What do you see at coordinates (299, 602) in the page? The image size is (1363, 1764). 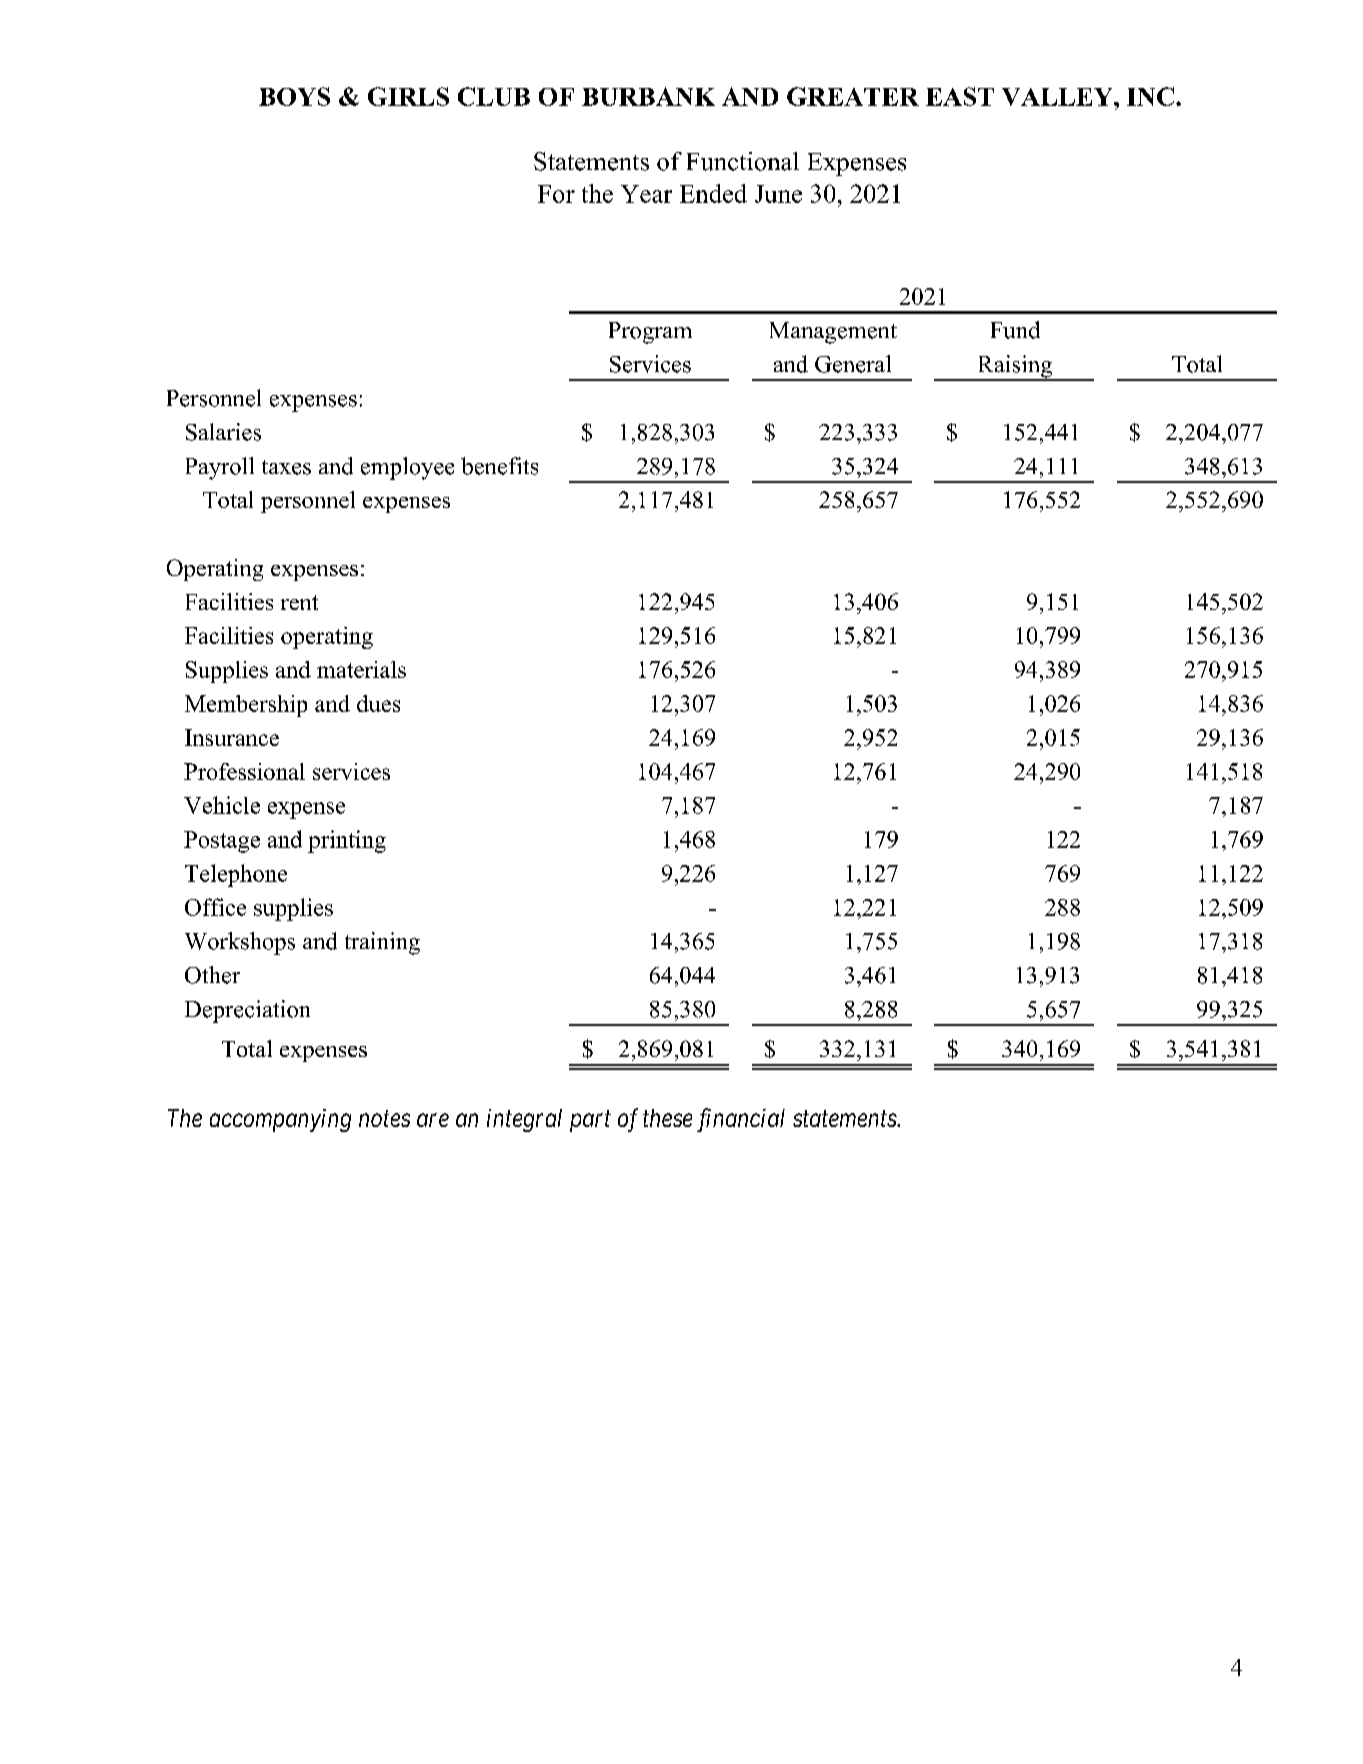 I see `rent` at bounding box center [299, 602].
